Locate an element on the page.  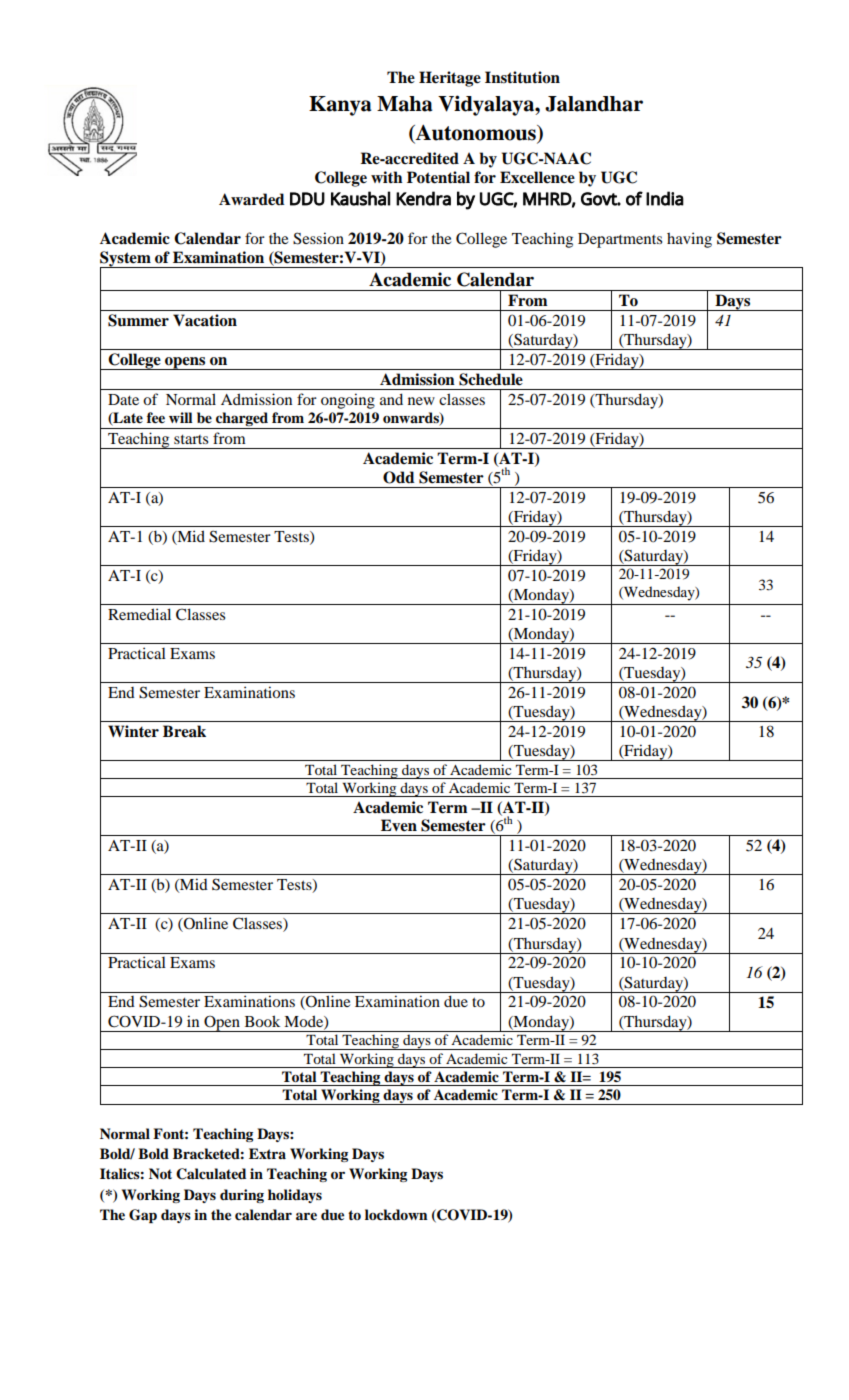
Not is located at coordinates (160, 1173).
